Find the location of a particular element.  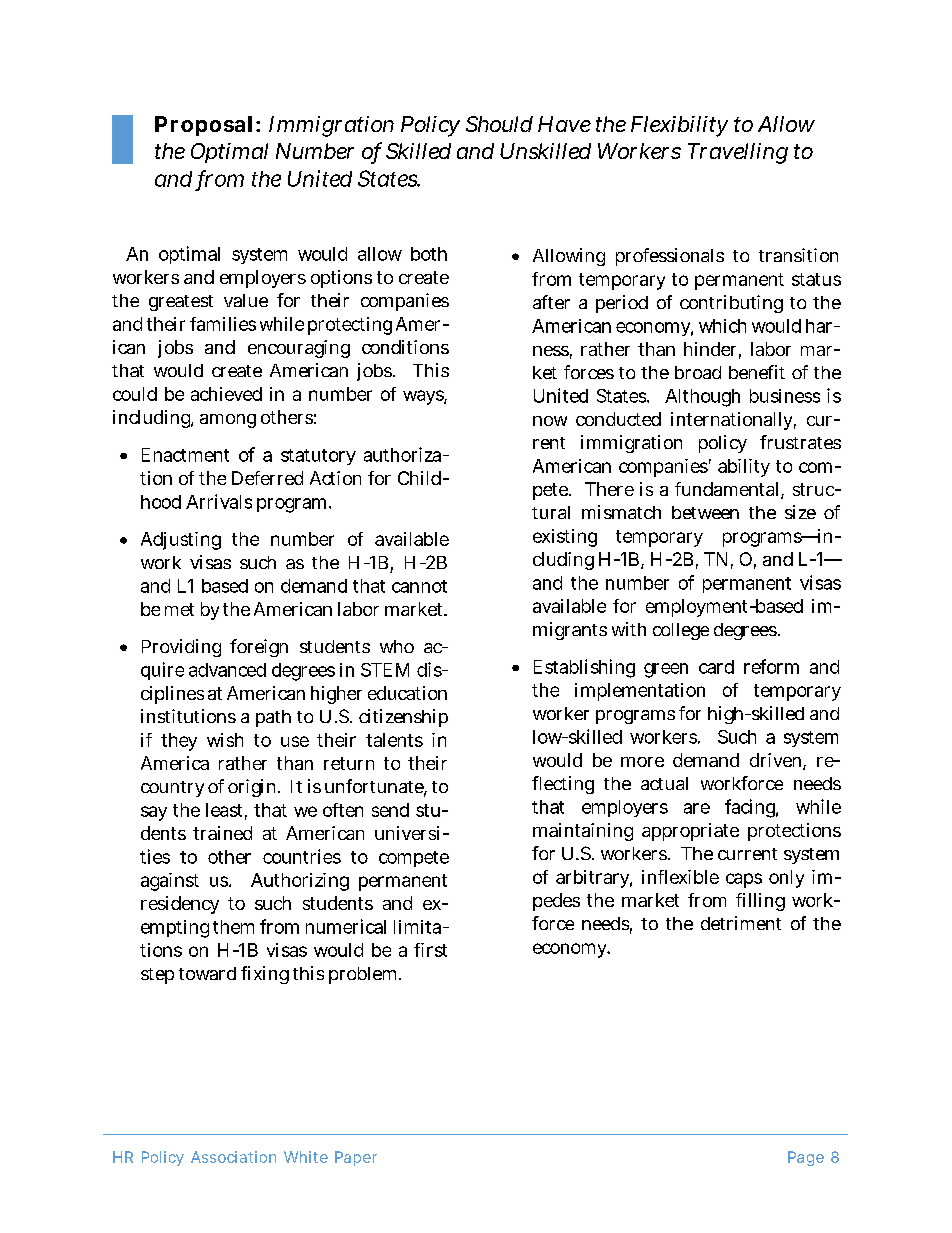

Travelling is located at coordinates (738, 153).
